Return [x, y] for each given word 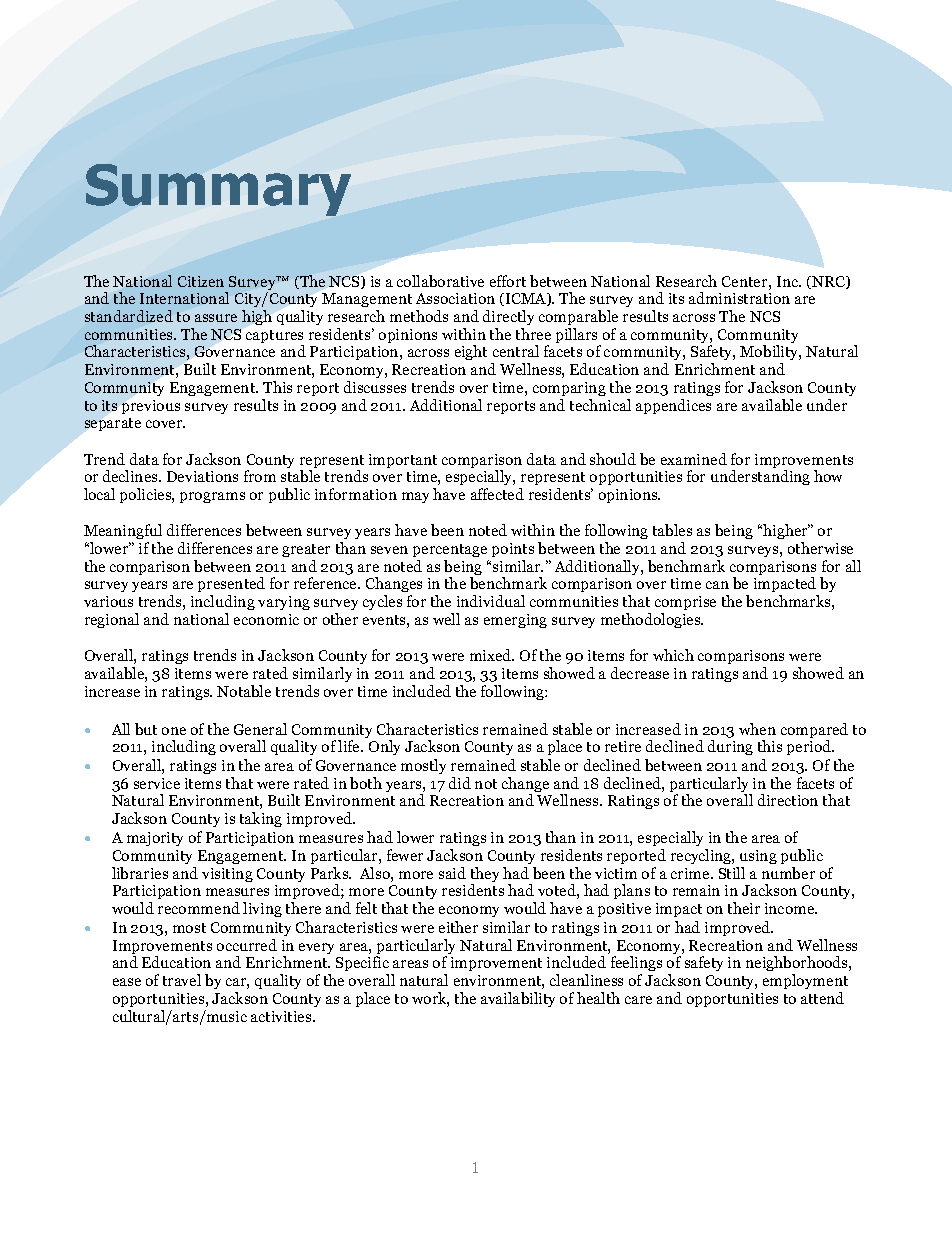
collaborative [440, 281]
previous [151, 407]
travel [182, 980]
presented [231, 586]
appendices [673, 406]
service [157, 783]
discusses [375, 387]
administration [739, 298]
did [460, 783]
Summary [218, 190]
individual [491, 601]
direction [788, 800]
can [717, 585]
